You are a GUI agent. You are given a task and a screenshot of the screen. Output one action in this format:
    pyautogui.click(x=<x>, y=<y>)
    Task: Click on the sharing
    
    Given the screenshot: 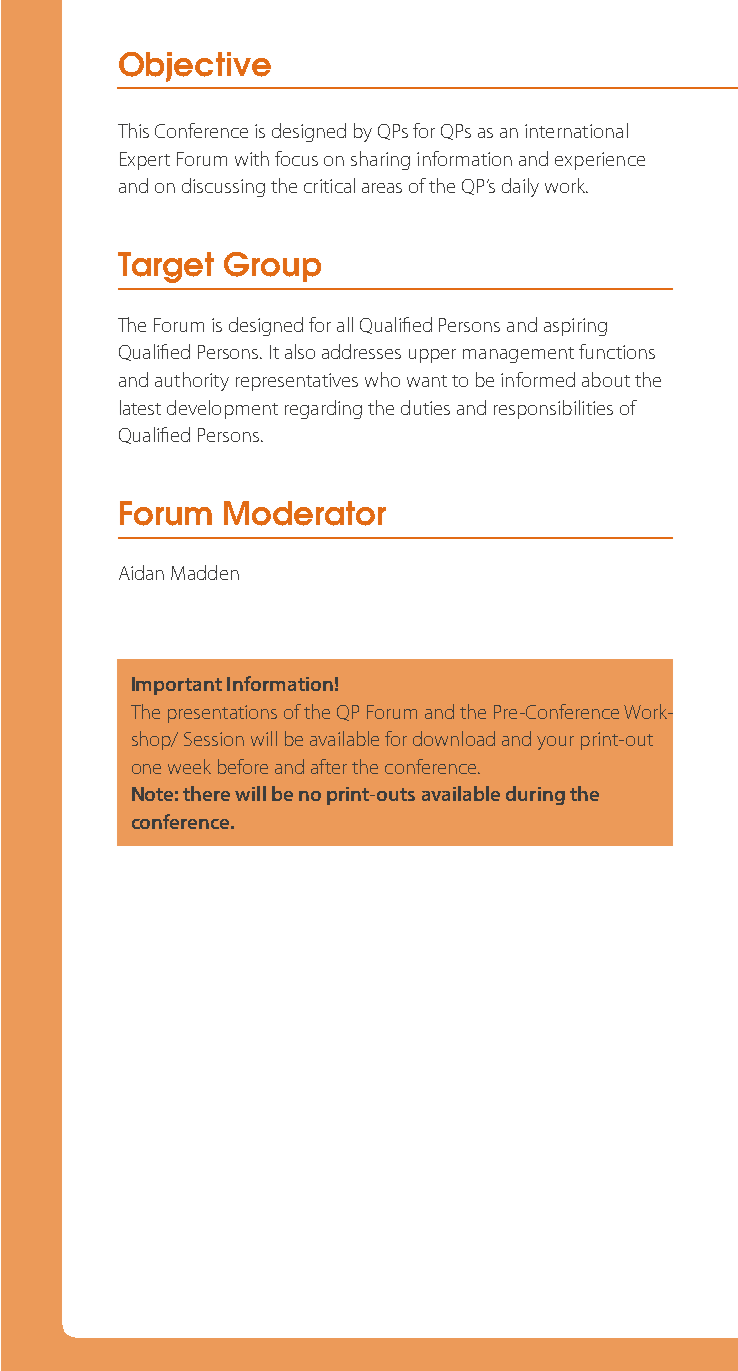 What is the action you would take?
    pyautogui.click(x=380, y=160)
